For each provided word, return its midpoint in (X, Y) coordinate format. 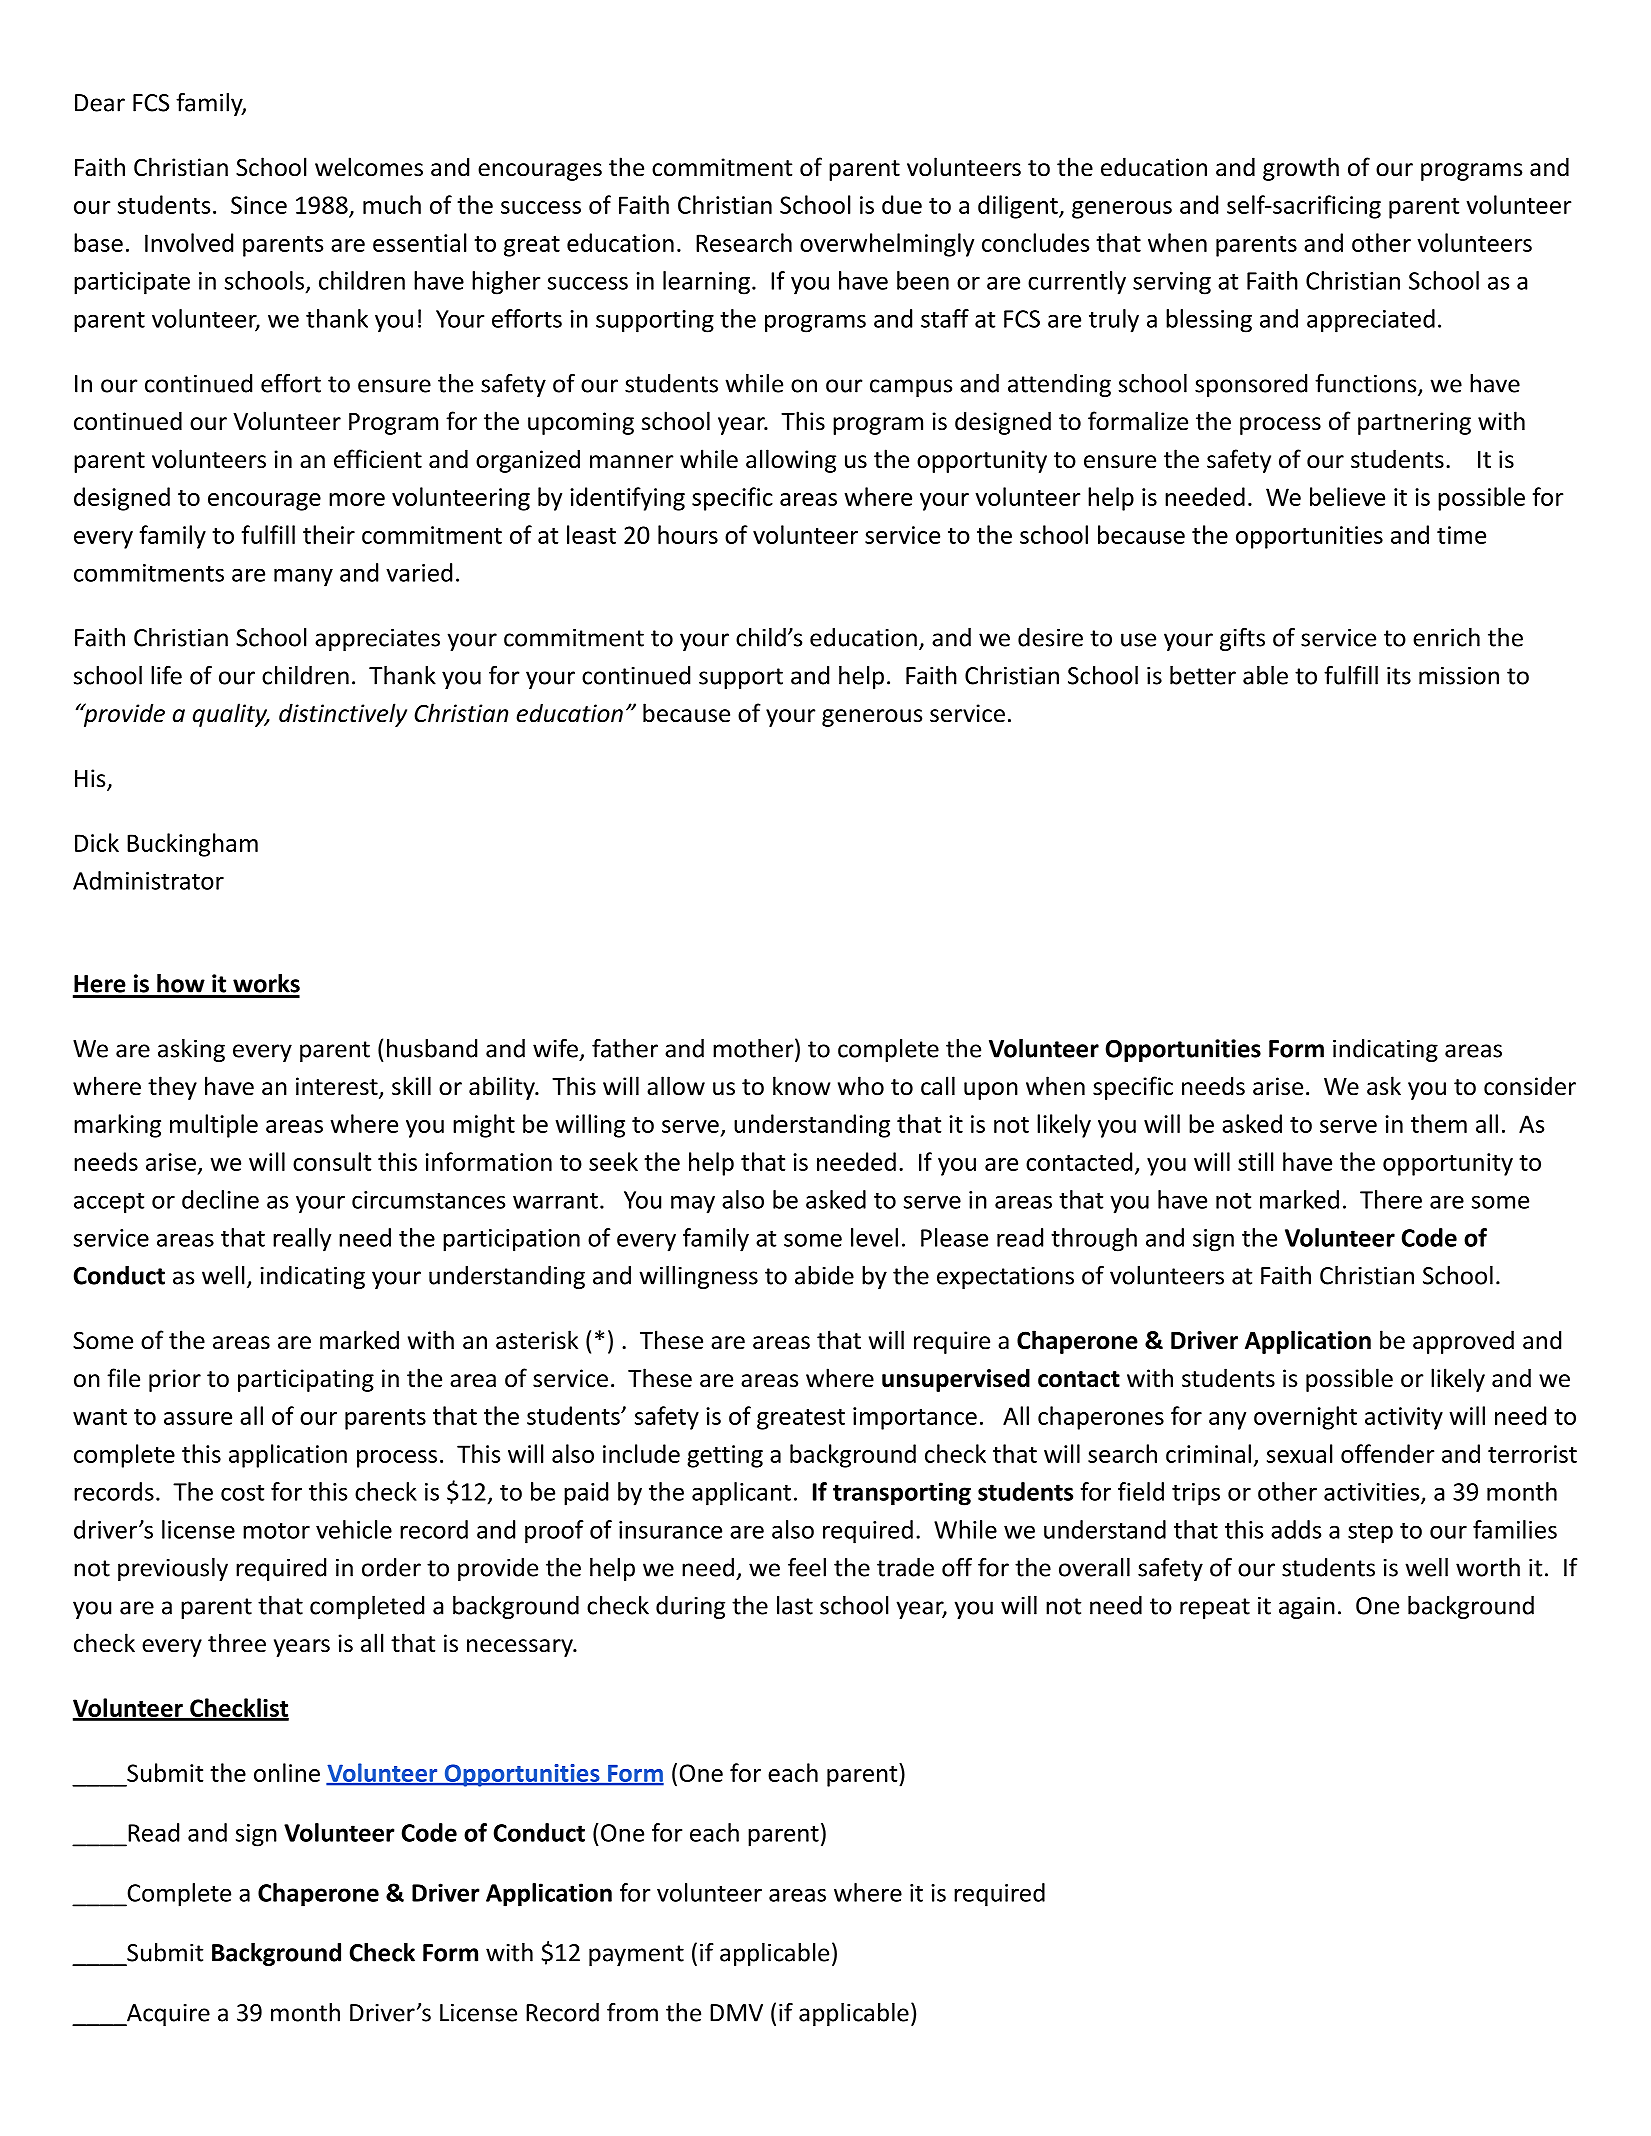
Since (259, 205)
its (1399, 676)
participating (306, 1380)
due (902, 204)
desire (1050, 637)
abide (824, 1275)
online (287, 1772)
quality (231, 715)
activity (1404, 1418)
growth (1301, 169)
